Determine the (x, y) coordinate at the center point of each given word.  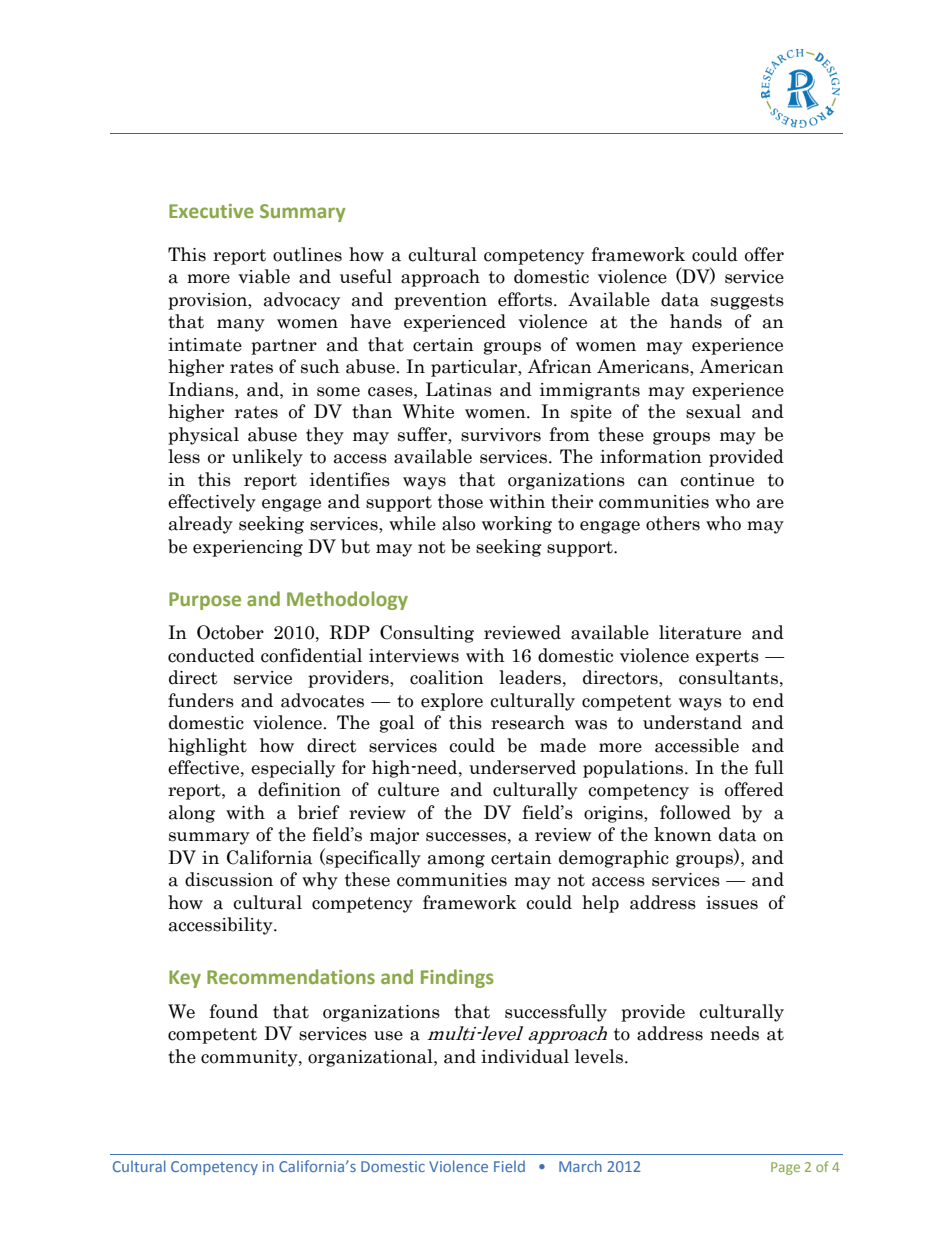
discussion (229, 879)
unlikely (267, 458)
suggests (747, 302)
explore (452, 702)
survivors (501, 435)
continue (717, 480)
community (250, 1058)
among (456, 861)
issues (732, 903)
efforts (526, 299)
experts (727, 658)
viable (264, 276)
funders (201, 700)
